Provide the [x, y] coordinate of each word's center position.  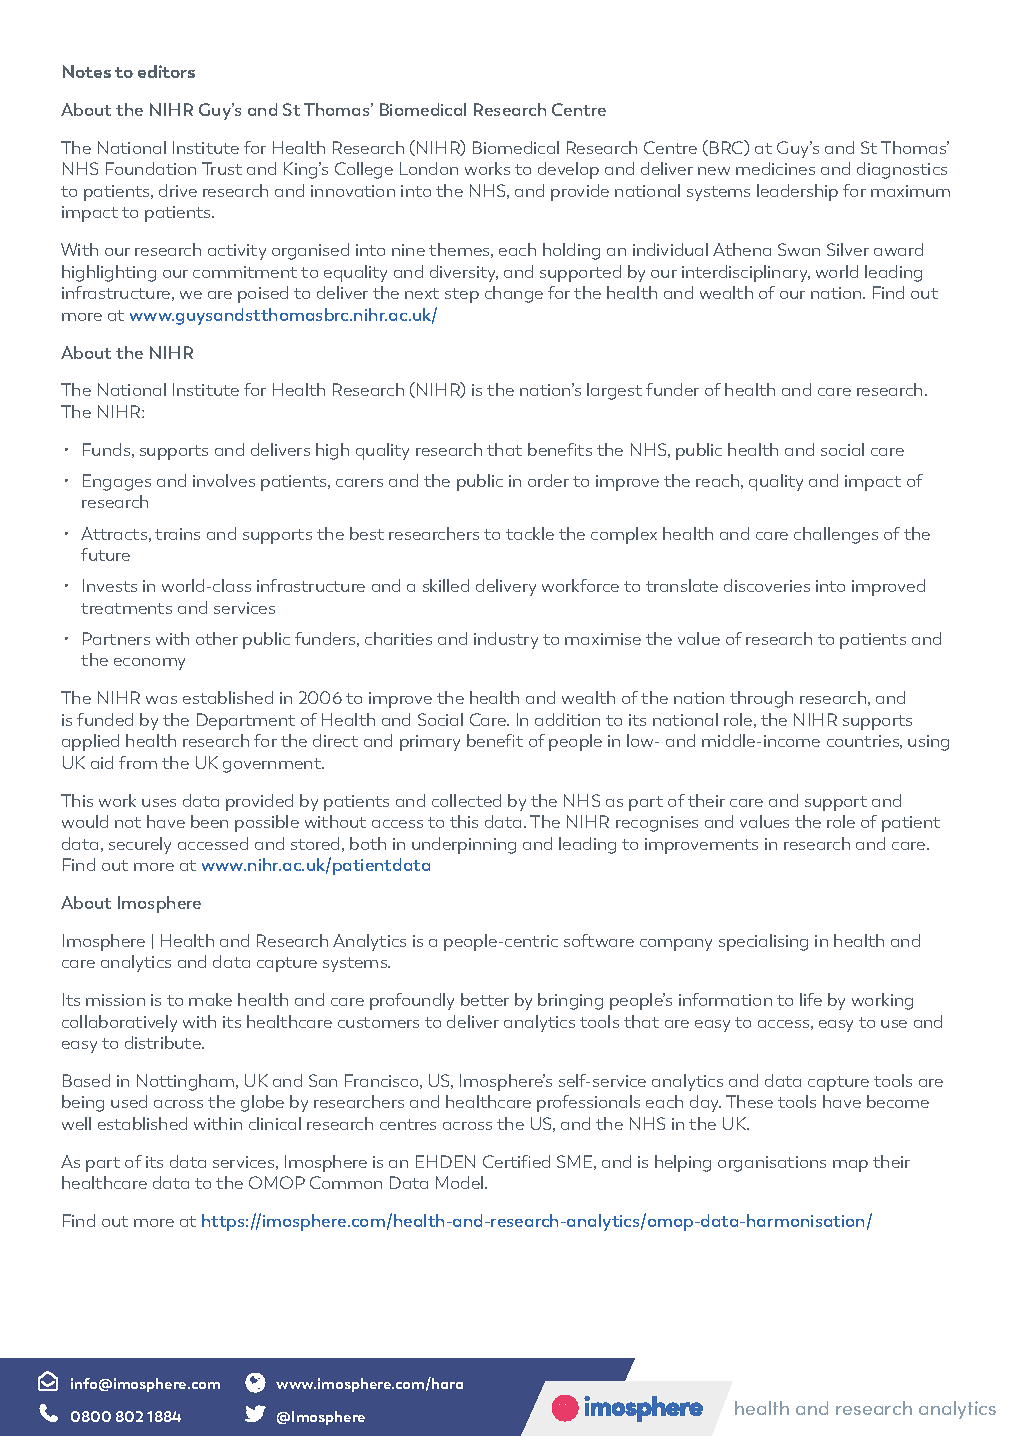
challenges [836, 535]
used [129, 1101]
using [928, 743]
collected [466, 800]
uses [159, 803]
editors [166, 71]
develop [568, 170]
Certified [516, 1161]
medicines [775, 168]
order [548, 480]
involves [224, 480]
